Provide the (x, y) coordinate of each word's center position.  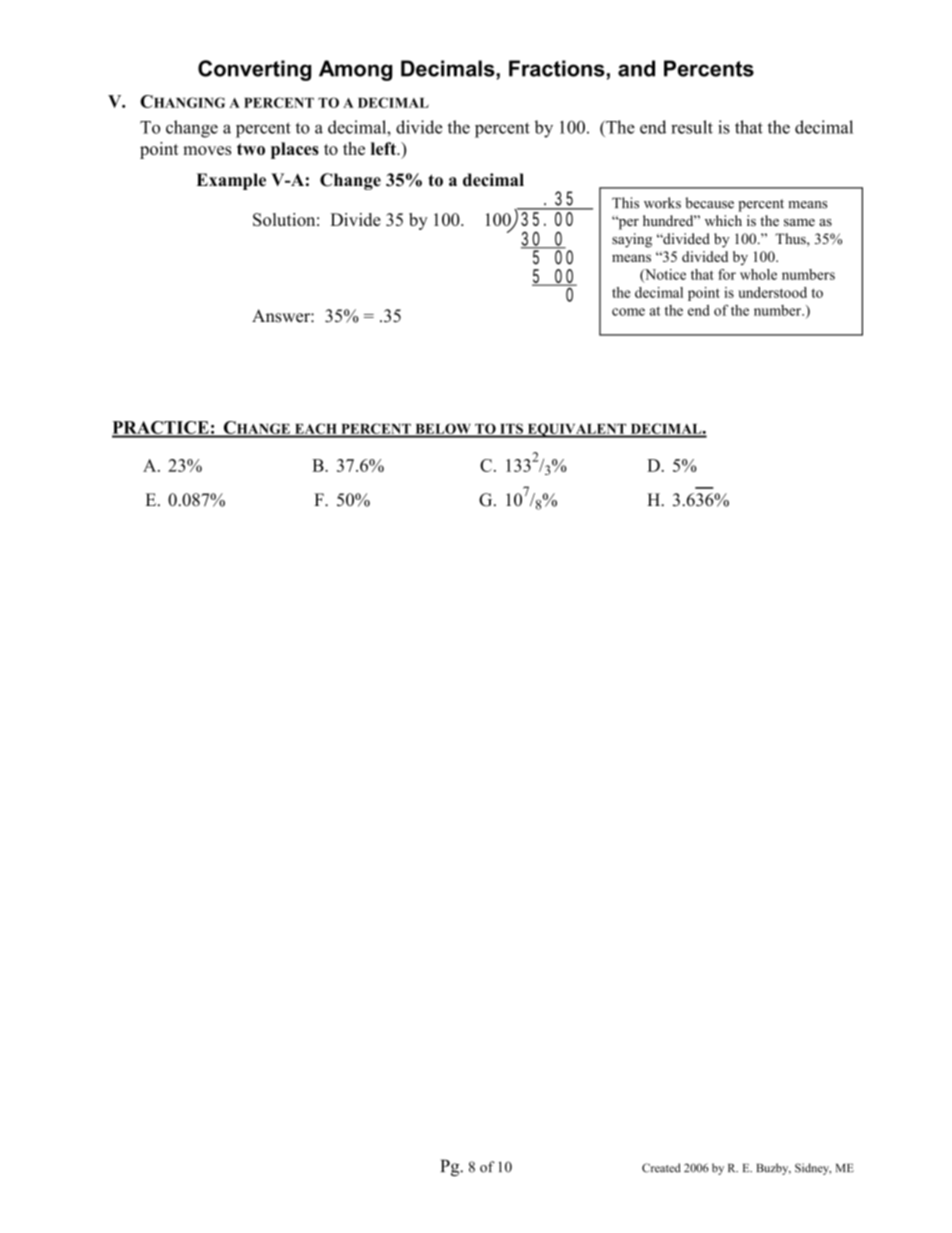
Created (661, 1168)
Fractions (557, 68)
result (692, 127)
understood (772, 292)
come (628, 312)
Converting (254, 70)
